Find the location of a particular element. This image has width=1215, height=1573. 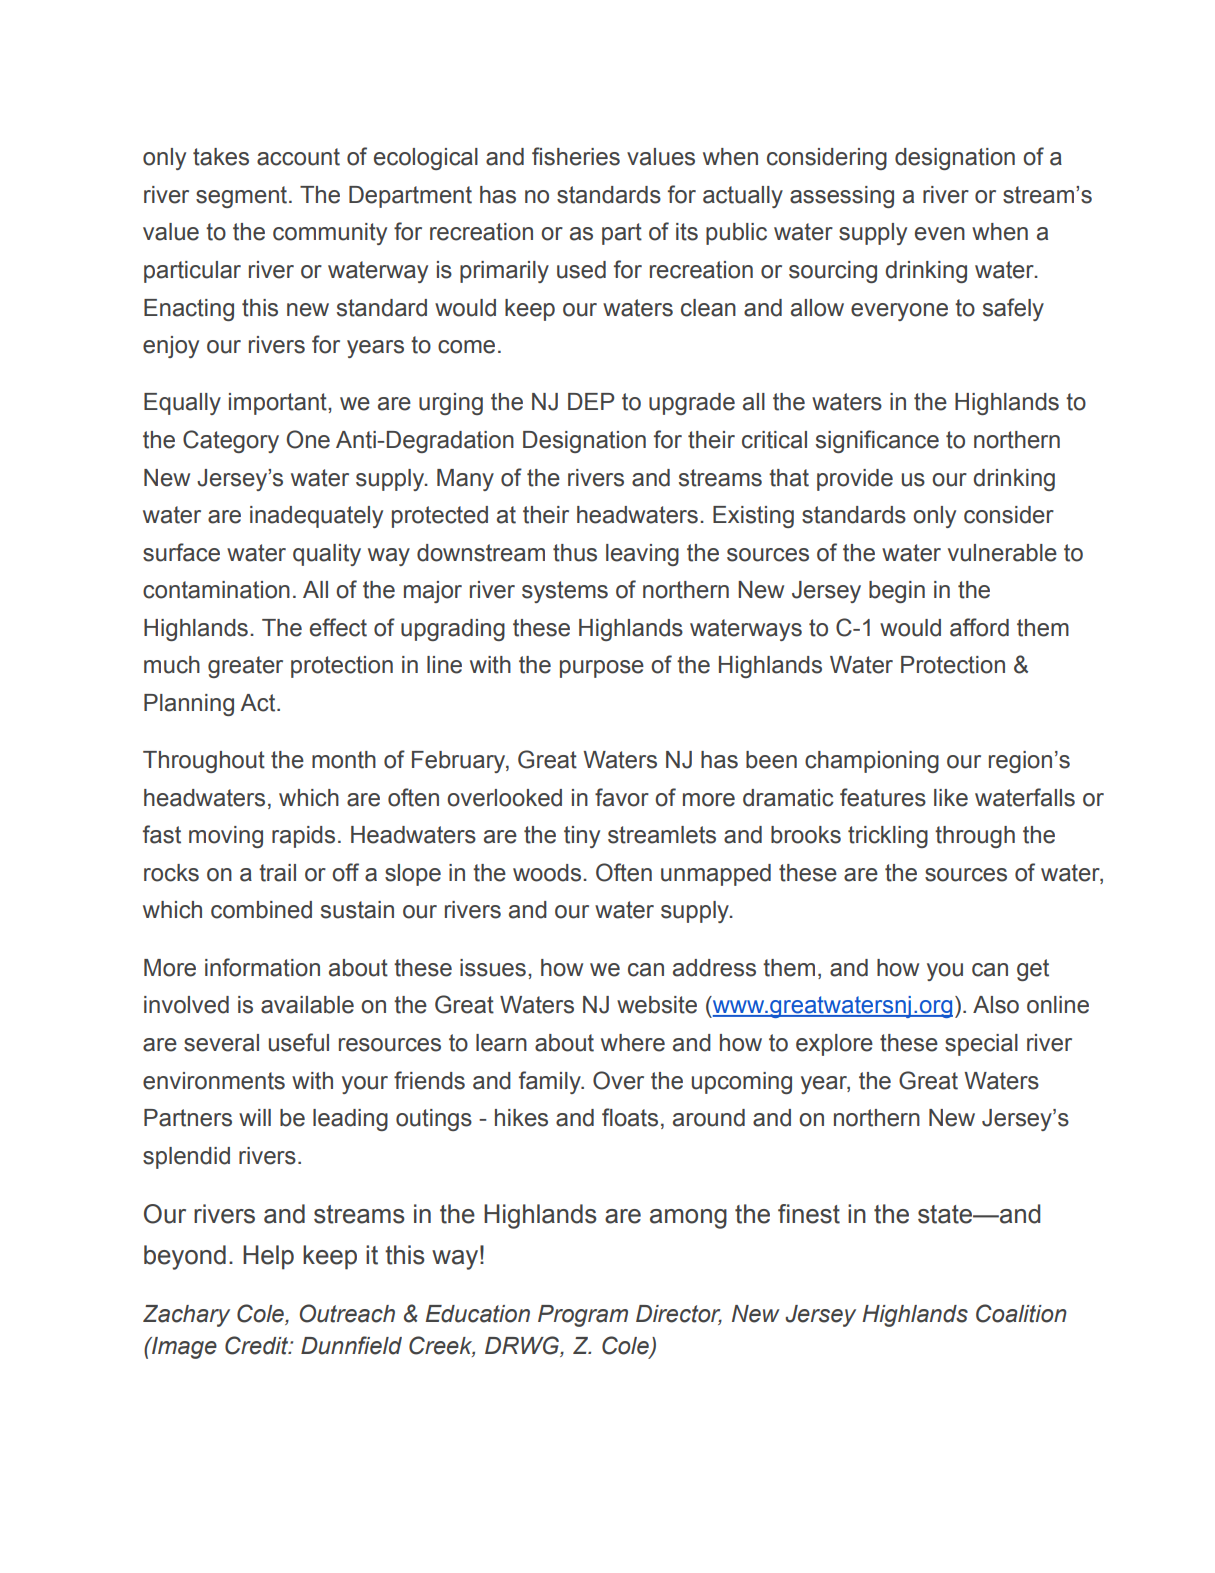

even is located at coordinates (940, 234).
